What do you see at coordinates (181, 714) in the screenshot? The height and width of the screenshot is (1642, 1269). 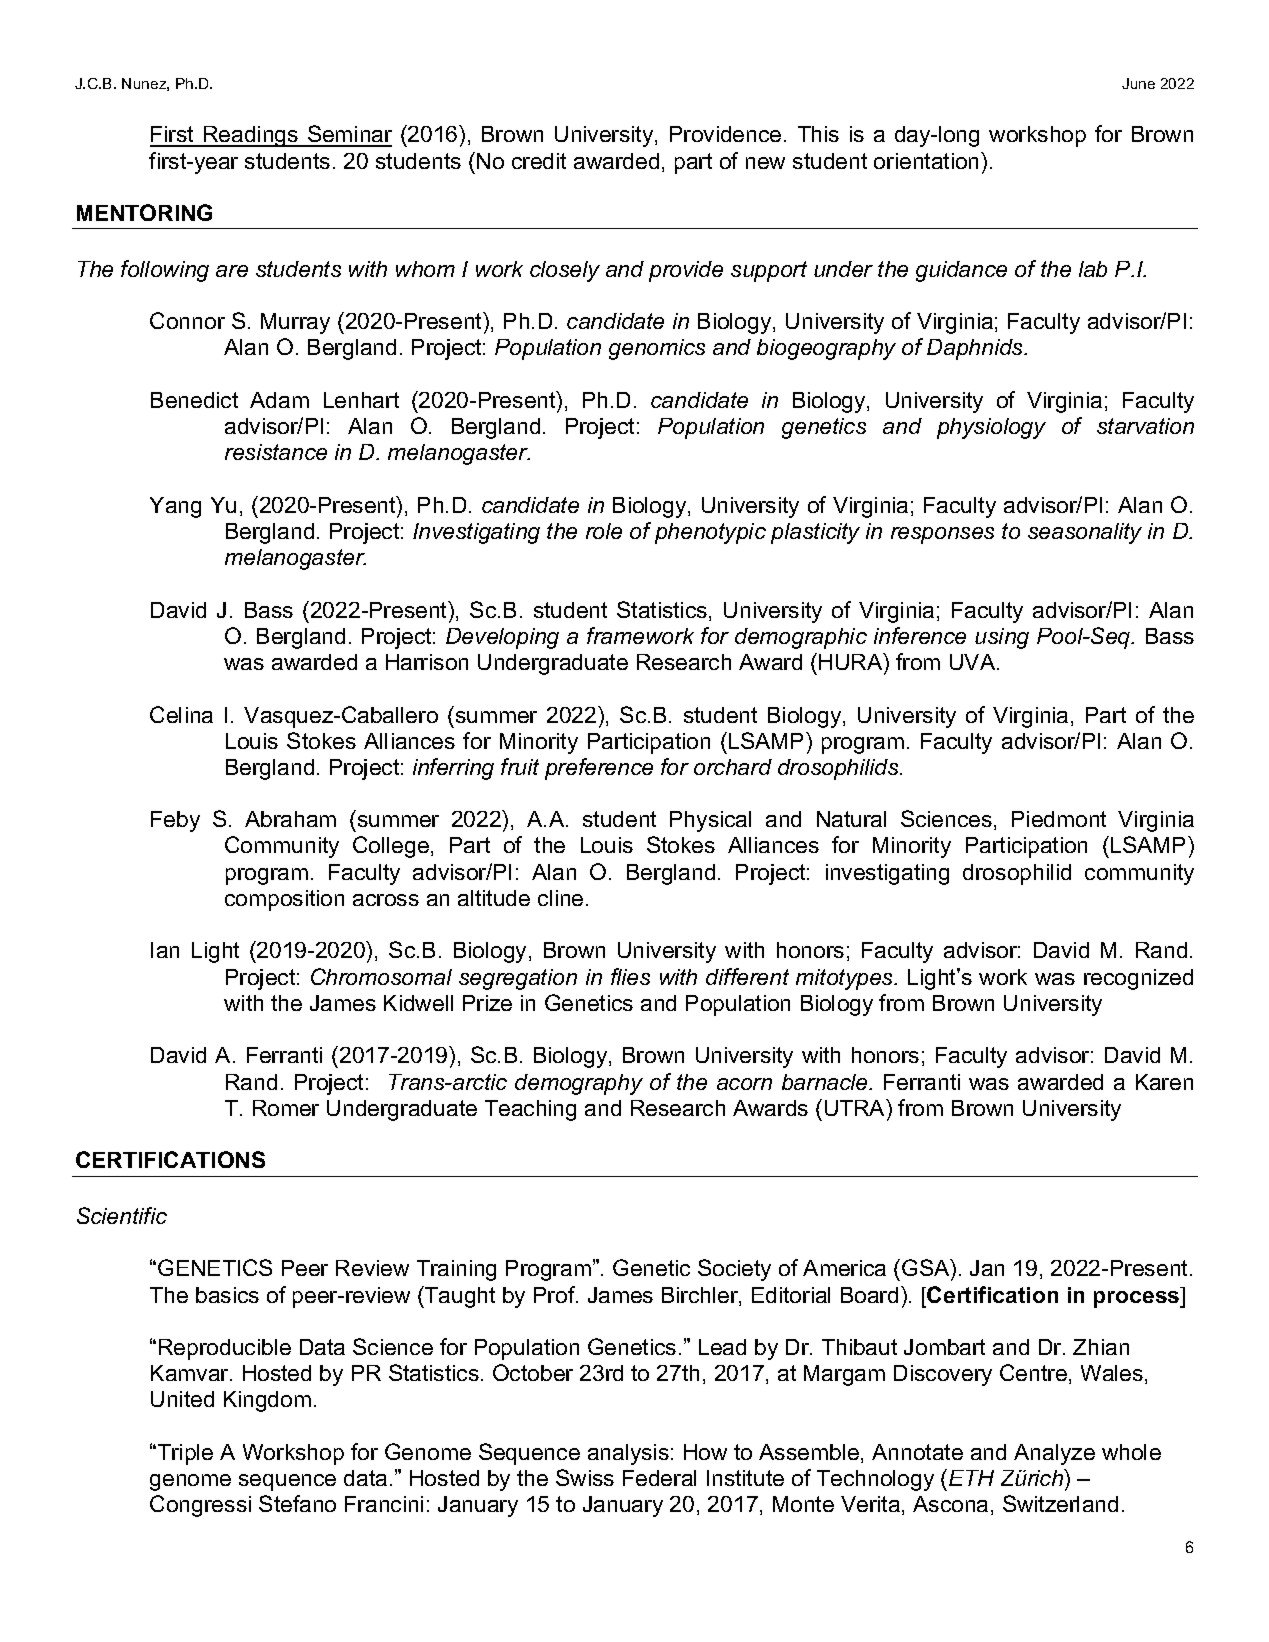 I see `Celina` at bounding box center [181, 714].
